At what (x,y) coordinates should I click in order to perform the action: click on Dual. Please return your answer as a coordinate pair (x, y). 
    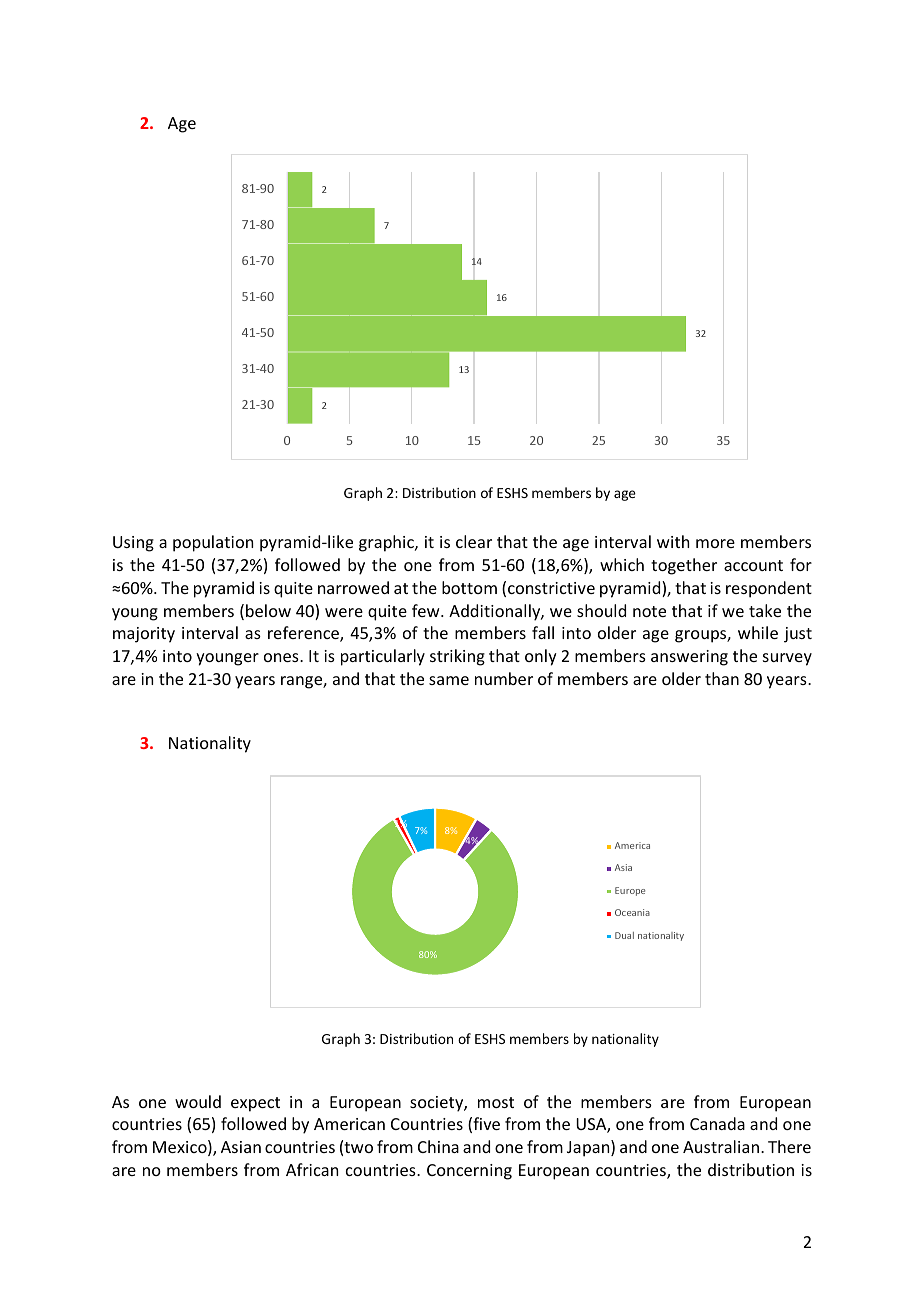
    Looking at the image, I should click on (624, 935).
